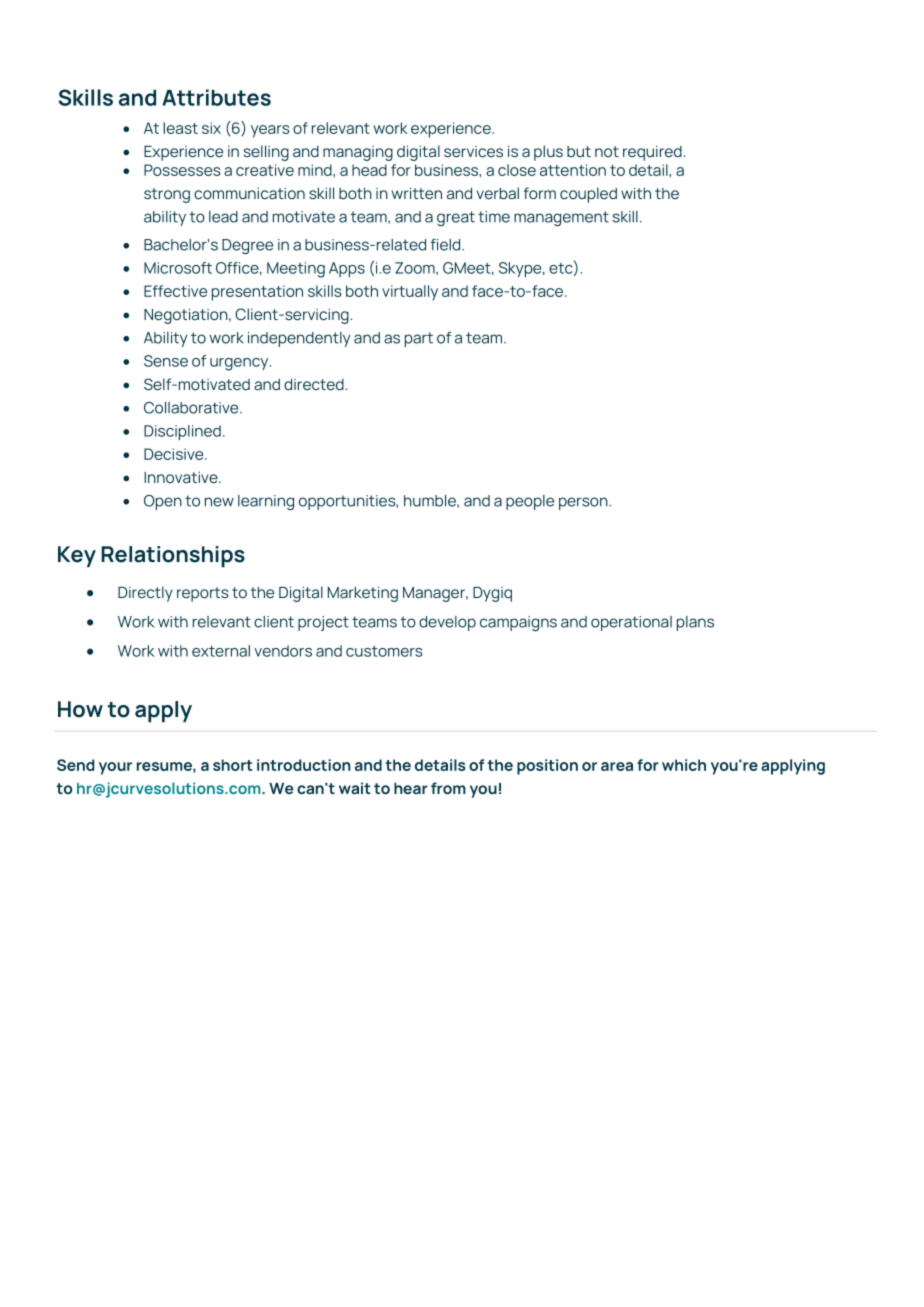 The height and width of the page is (1307, 924). Describe the element at coordinates (358, 153) in the page. I see `managing` at that location.
